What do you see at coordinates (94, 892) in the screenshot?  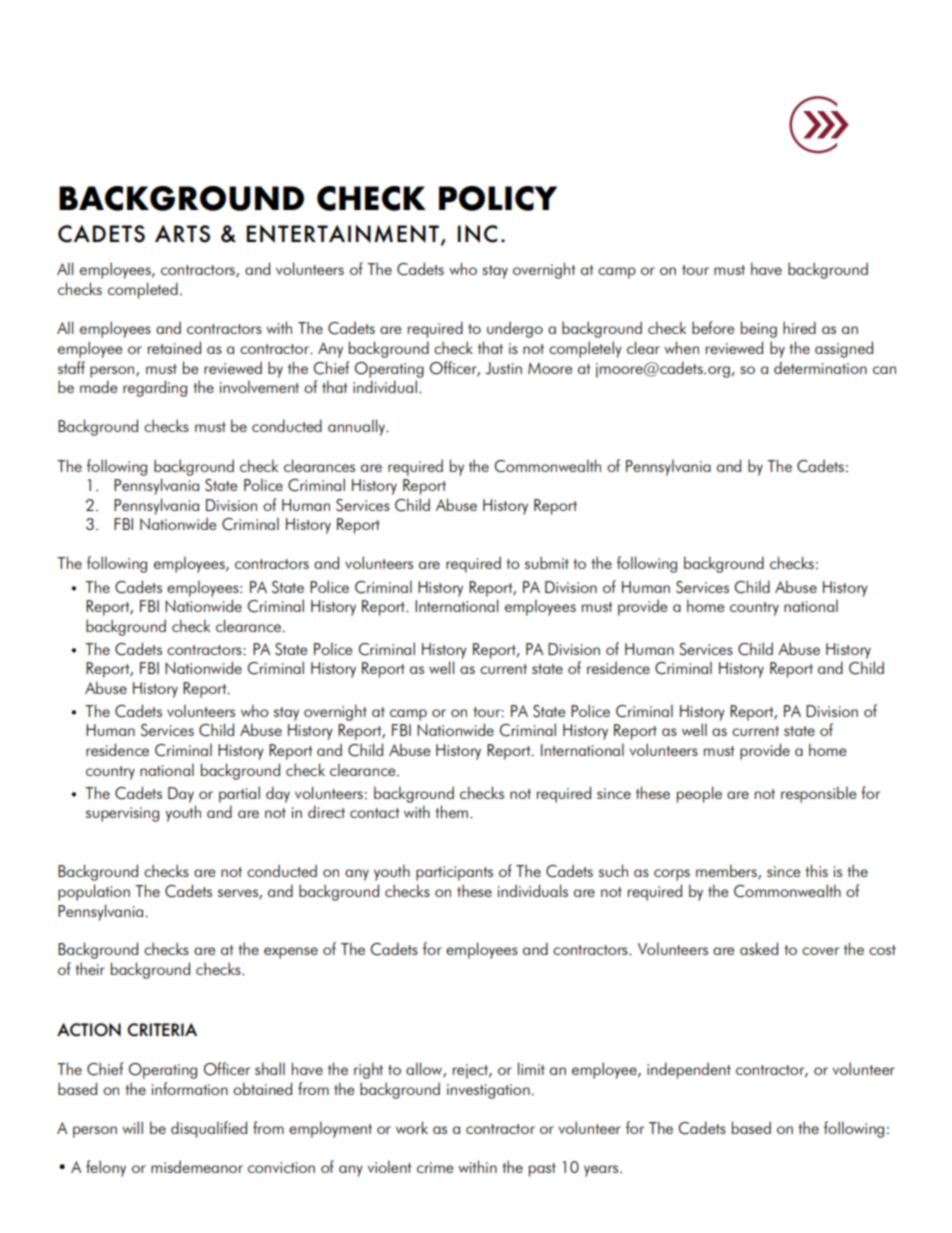 I see `population` at bounding box center [94, 892].
